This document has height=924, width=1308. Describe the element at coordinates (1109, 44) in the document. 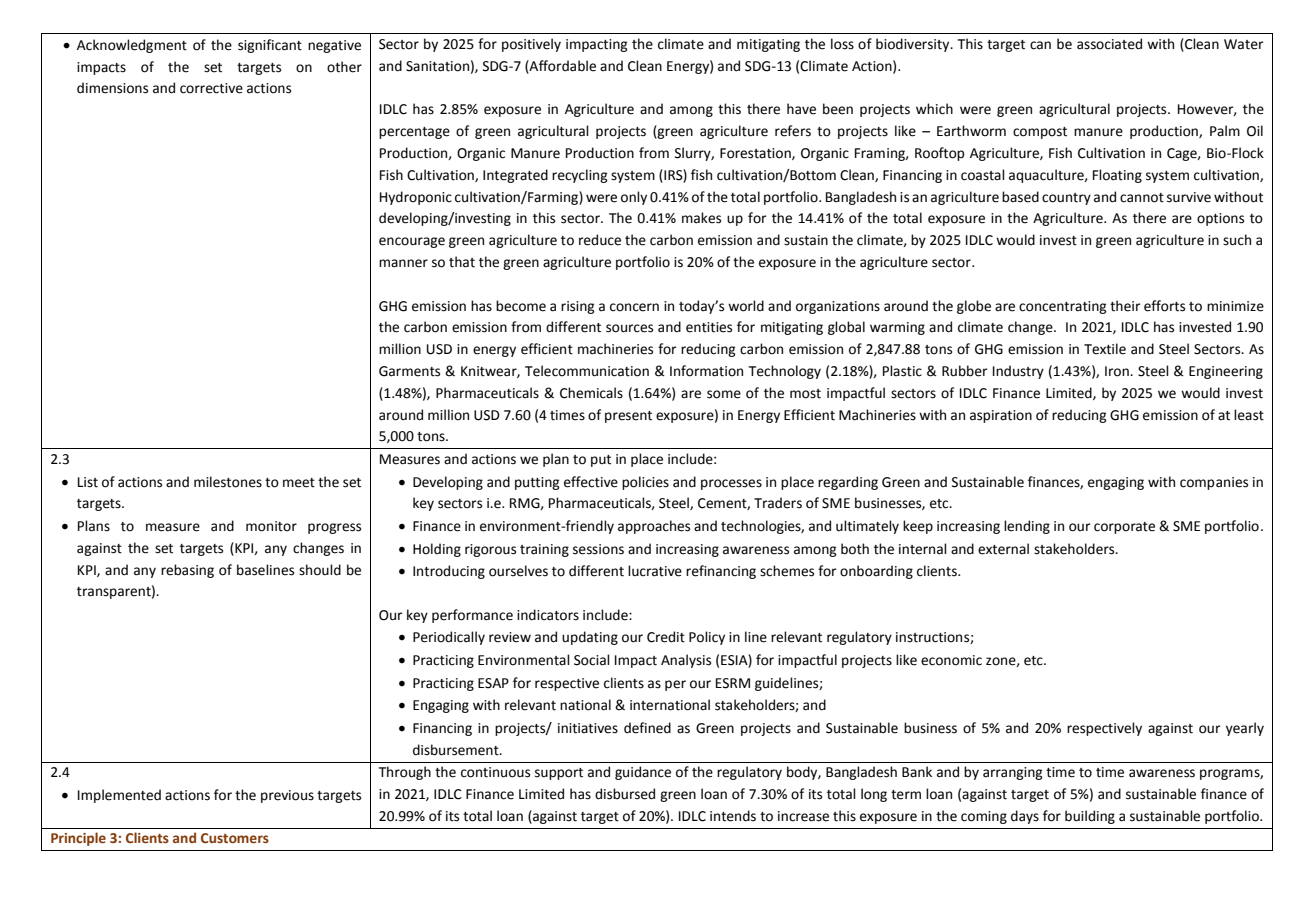

I see `associated` at that location.
